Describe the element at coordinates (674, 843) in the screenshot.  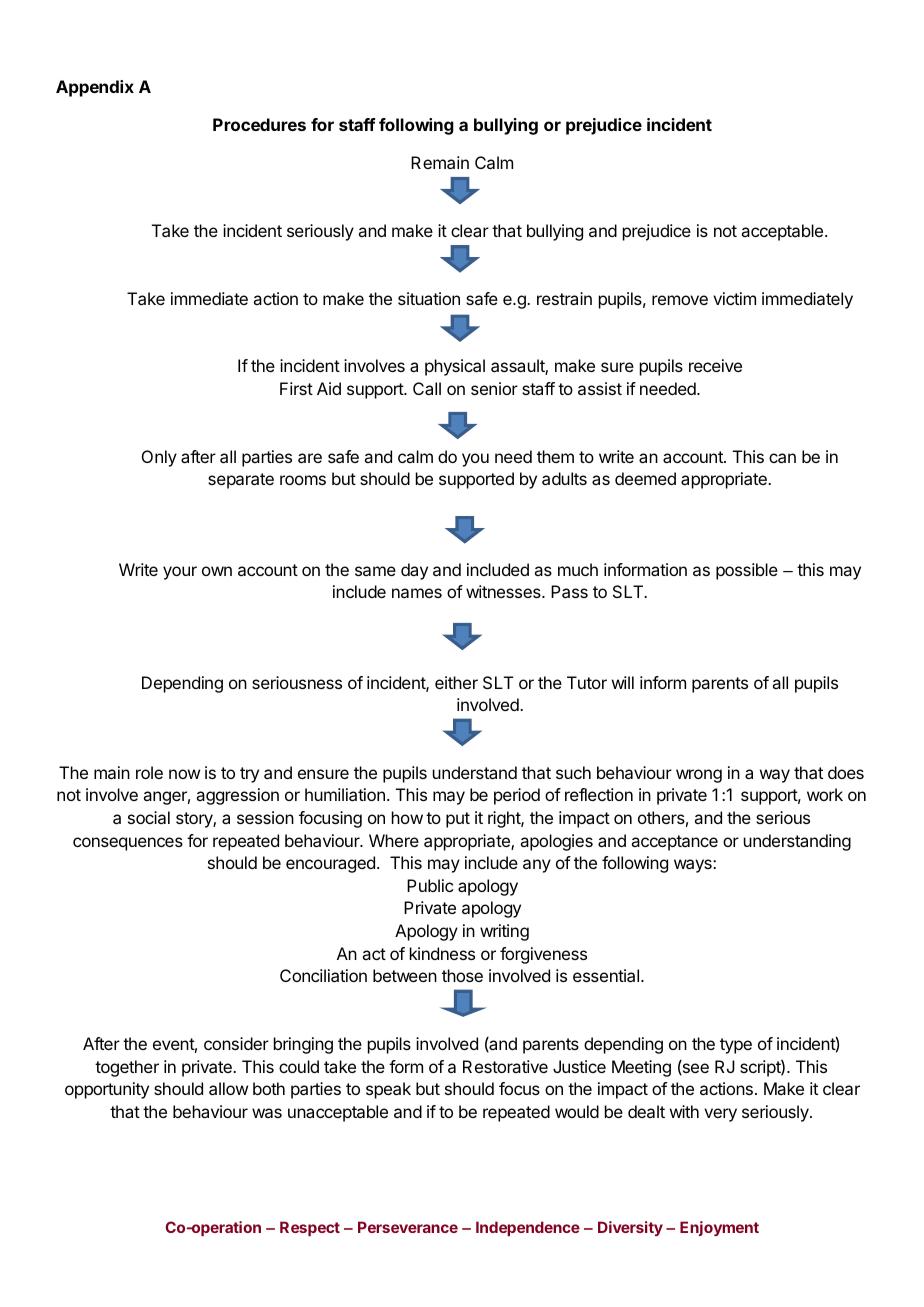
I see `acceptance` at that location.
